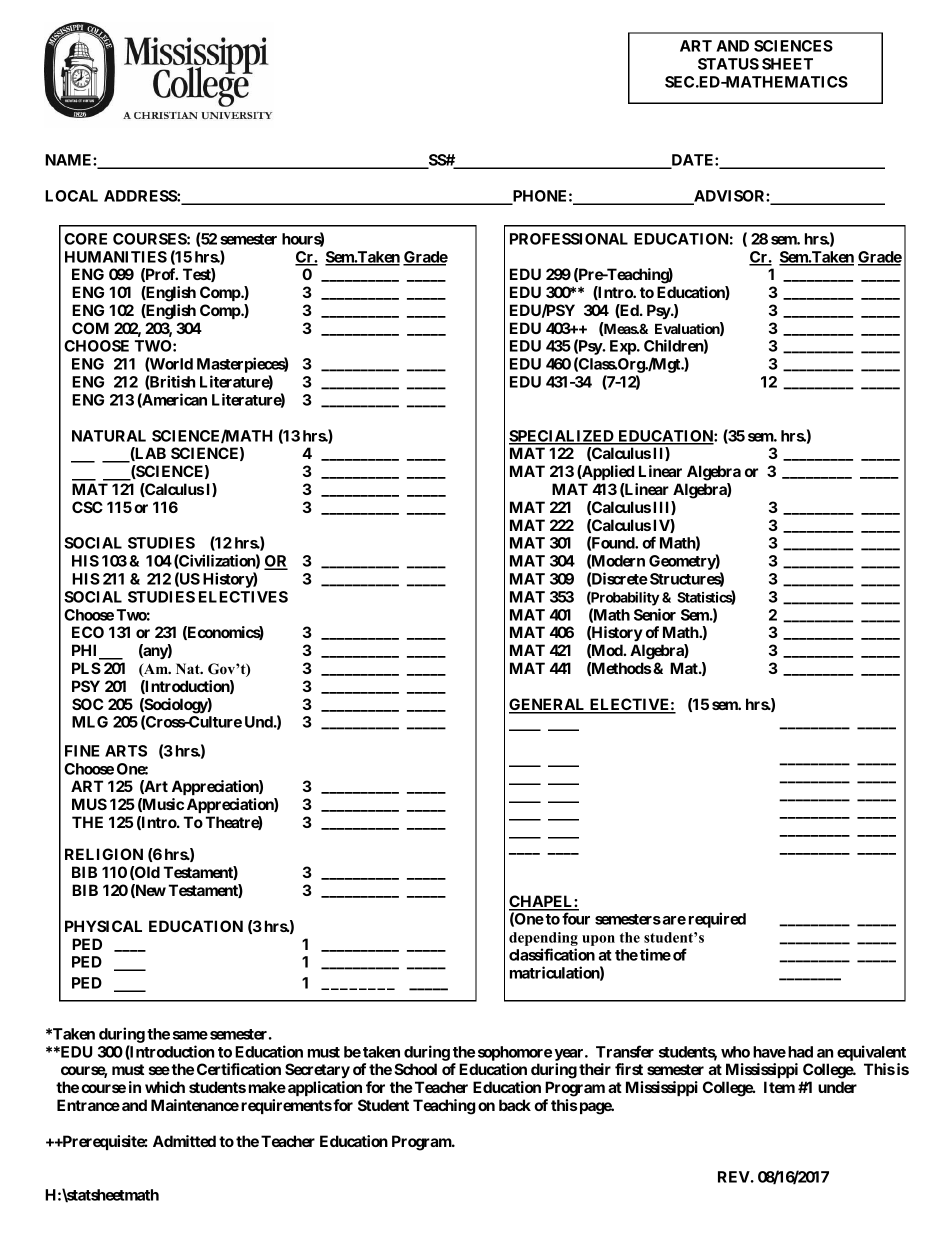 The image size is (952, 1233). I want to click on LOCAL, so click(71, 196).
